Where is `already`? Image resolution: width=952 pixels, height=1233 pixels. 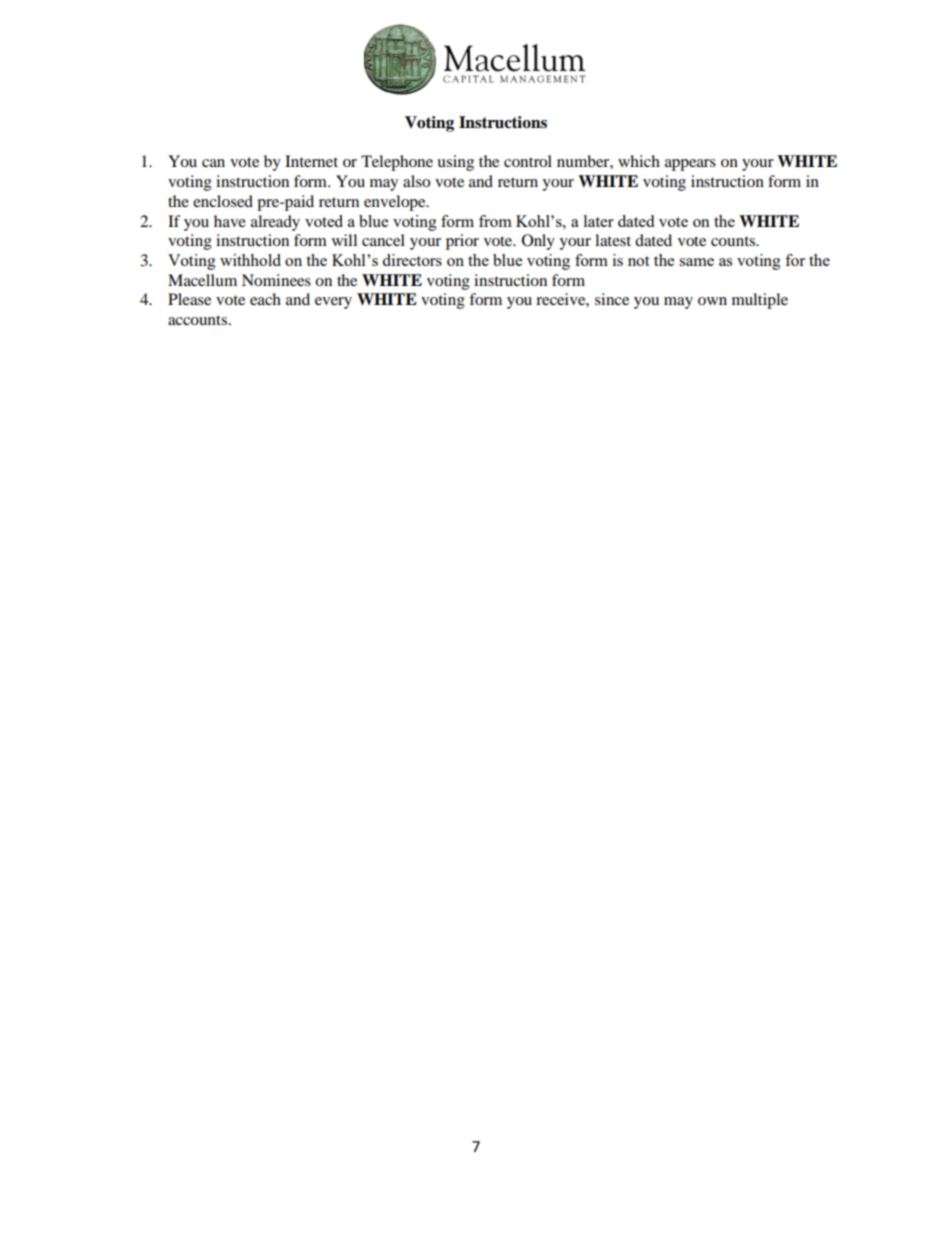 already is located at coordinates (275, 223).
